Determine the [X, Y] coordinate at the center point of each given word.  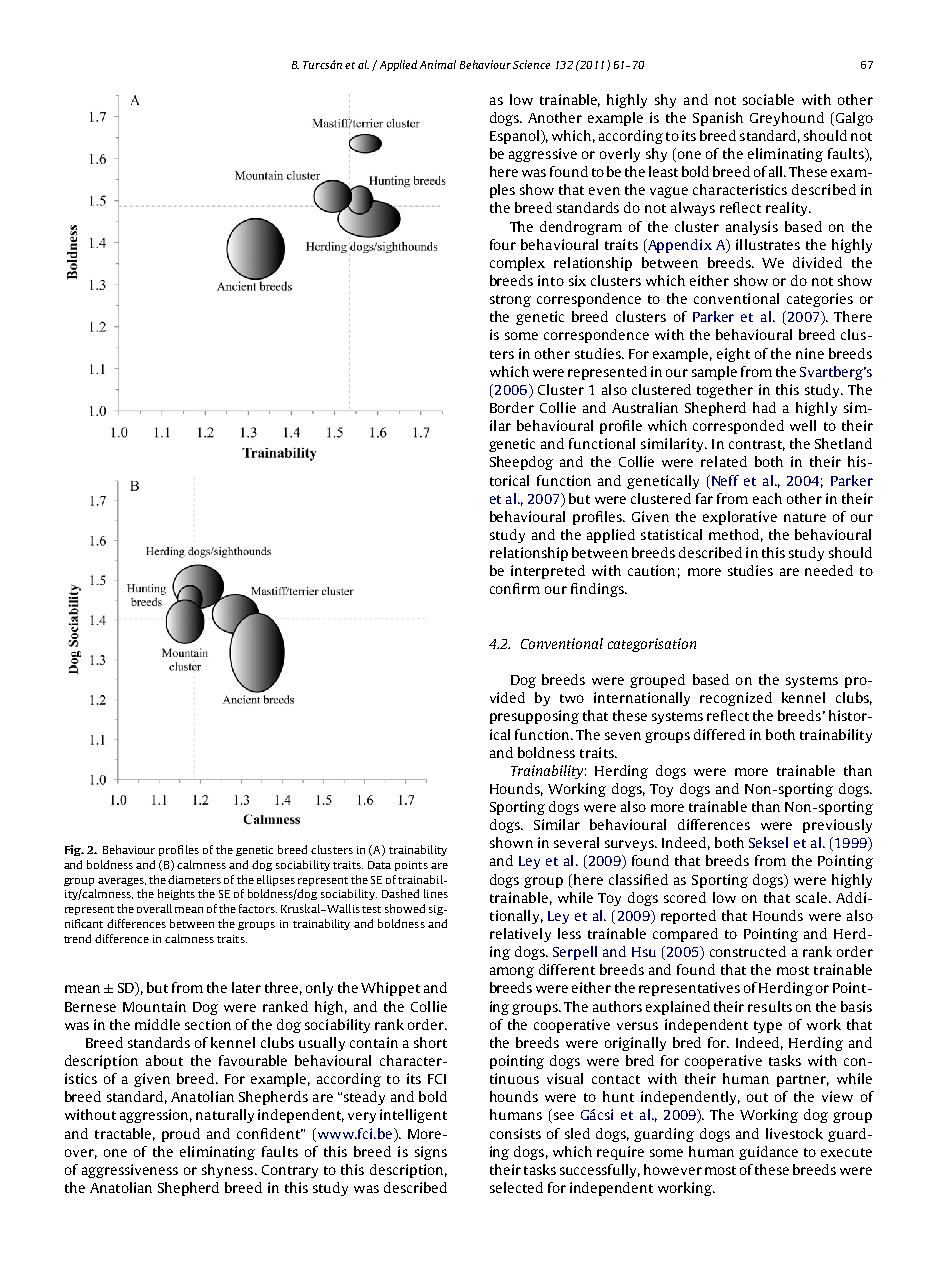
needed [829, 570]
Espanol [516, 137]
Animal [438, 64]
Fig [74, 850]
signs [431, 1153]
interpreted [548, 572]
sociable [768, 99]
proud [181, 1135]
